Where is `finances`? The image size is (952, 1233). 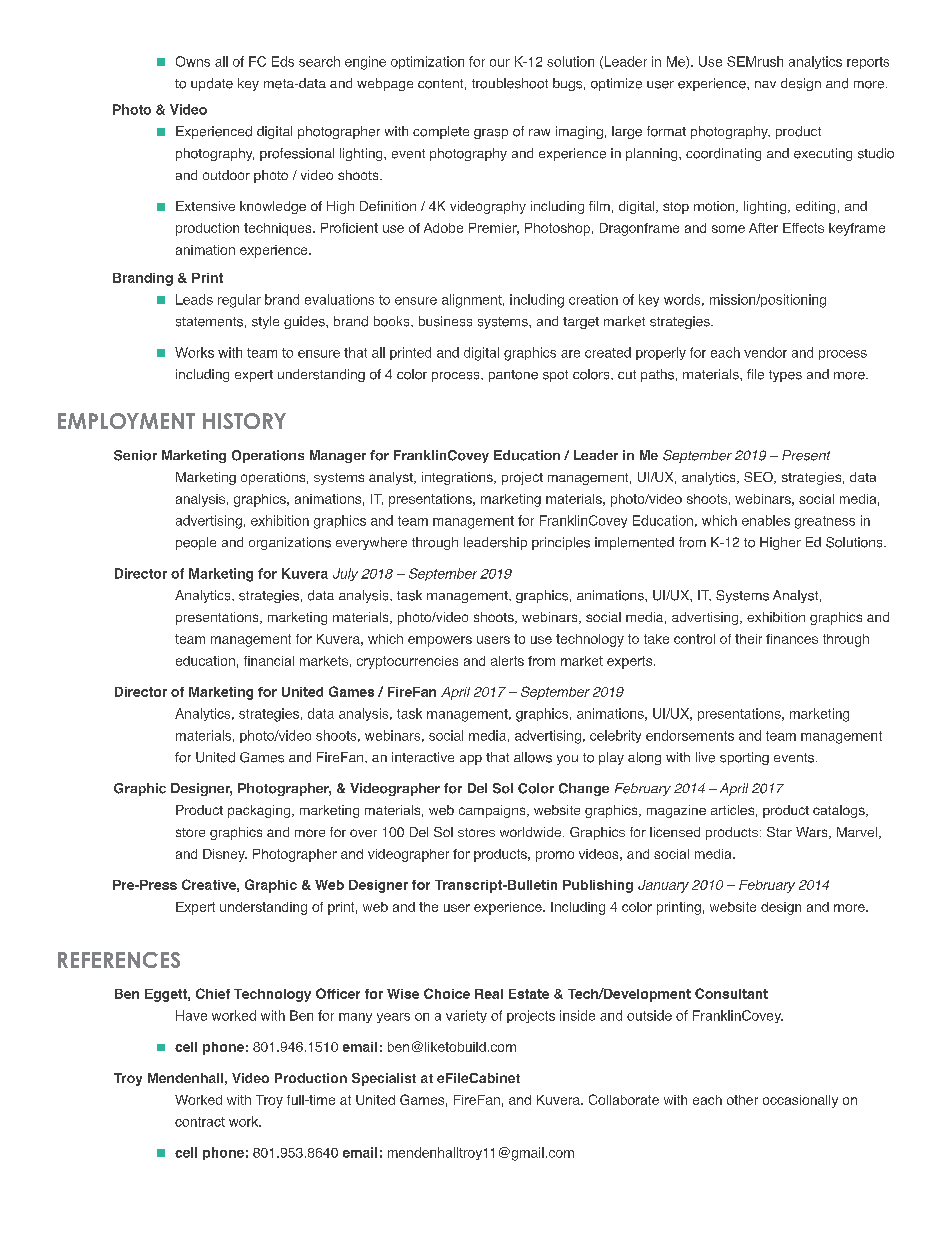
finances is located at coordinates (792, 639).
